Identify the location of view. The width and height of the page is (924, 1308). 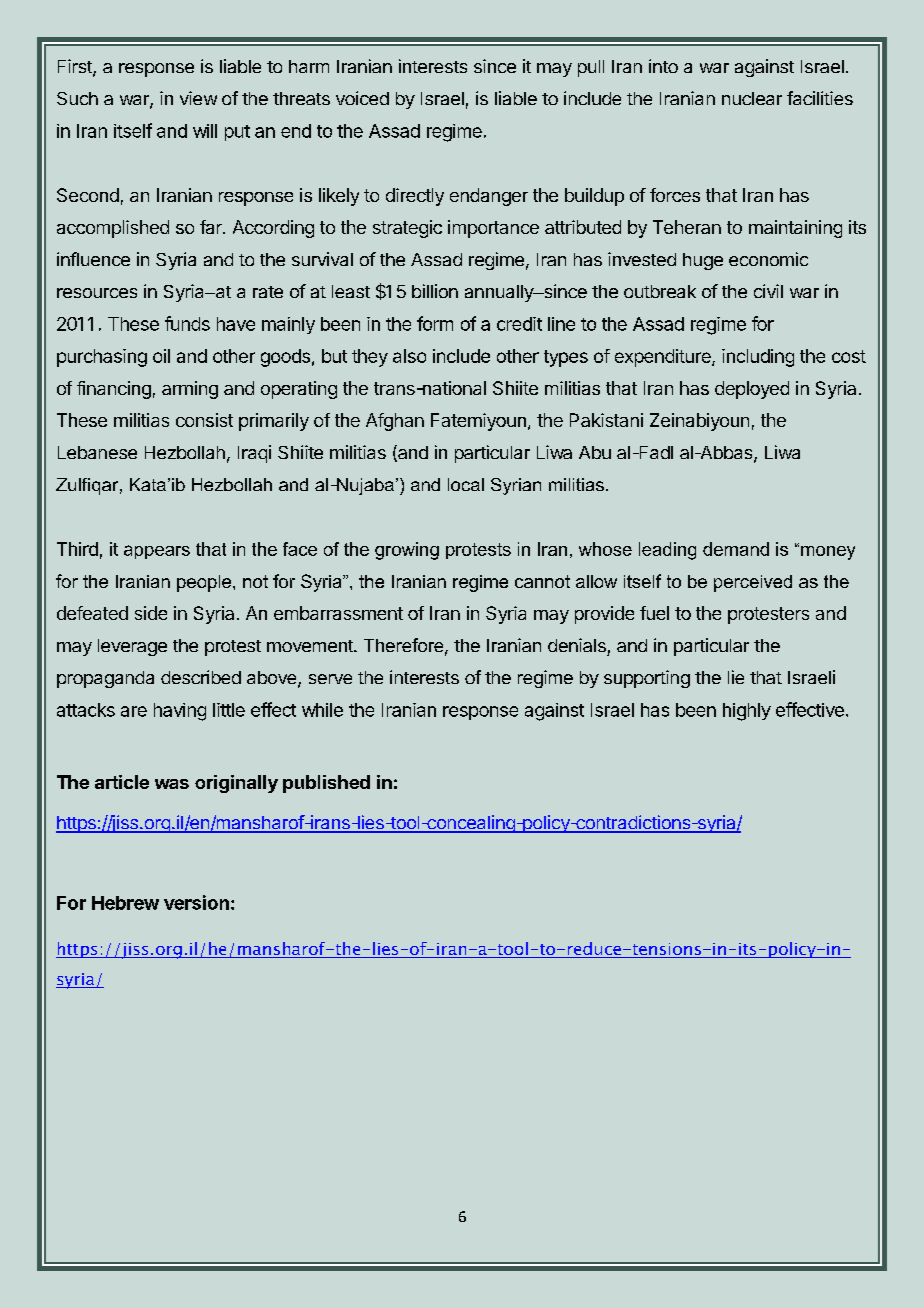
(198, 98).
